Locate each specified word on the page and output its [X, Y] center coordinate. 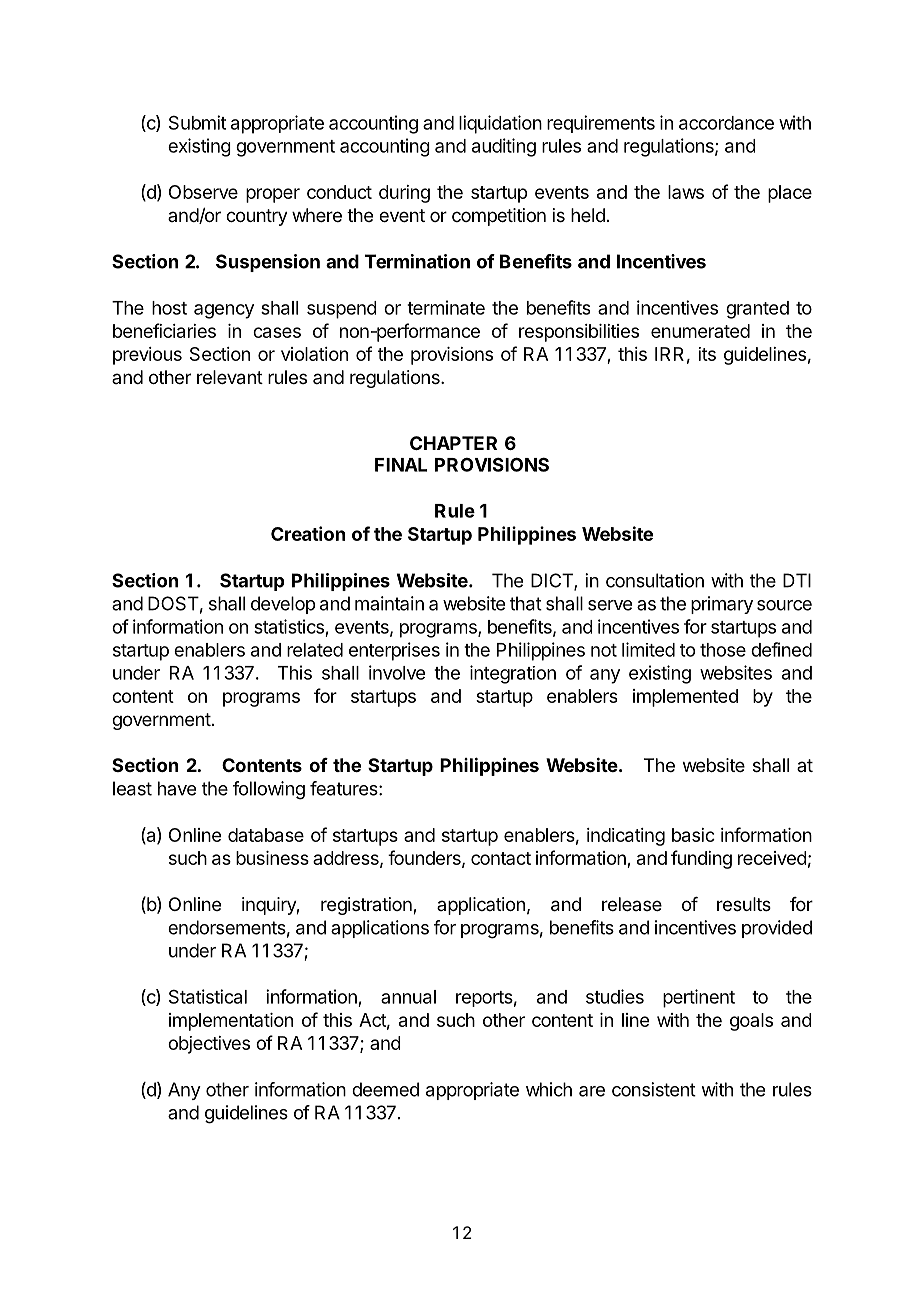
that [526, 603]
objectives [209, 1045]
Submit [197, 122]
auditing [504, 147]
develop [283, 605]
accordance [726, 123]
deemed [385, 1089]
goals [751, 1022]
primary [722, 605]
